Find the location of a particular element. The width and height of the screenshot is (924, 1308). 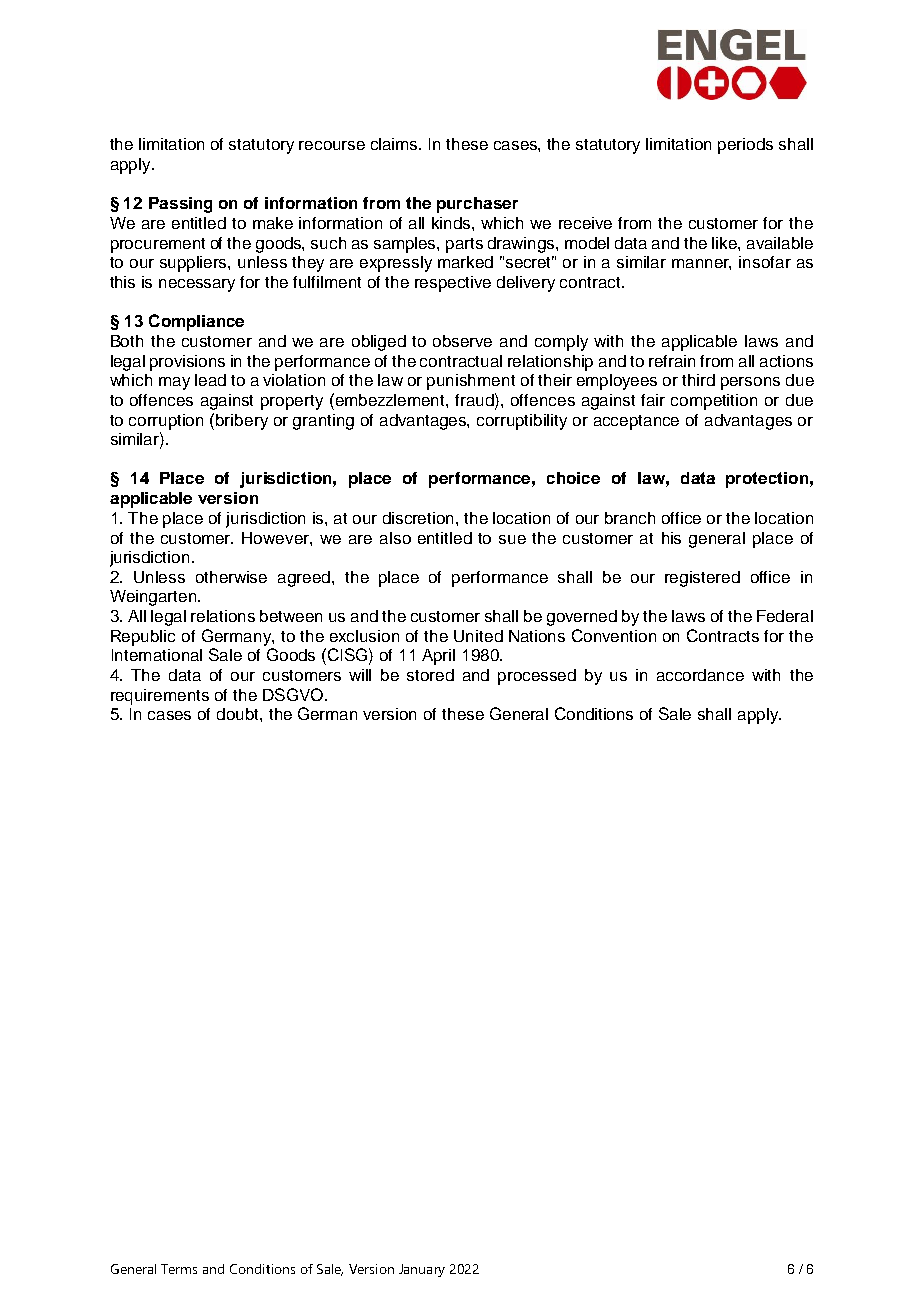

periods is located at coordinates (745, 146).
